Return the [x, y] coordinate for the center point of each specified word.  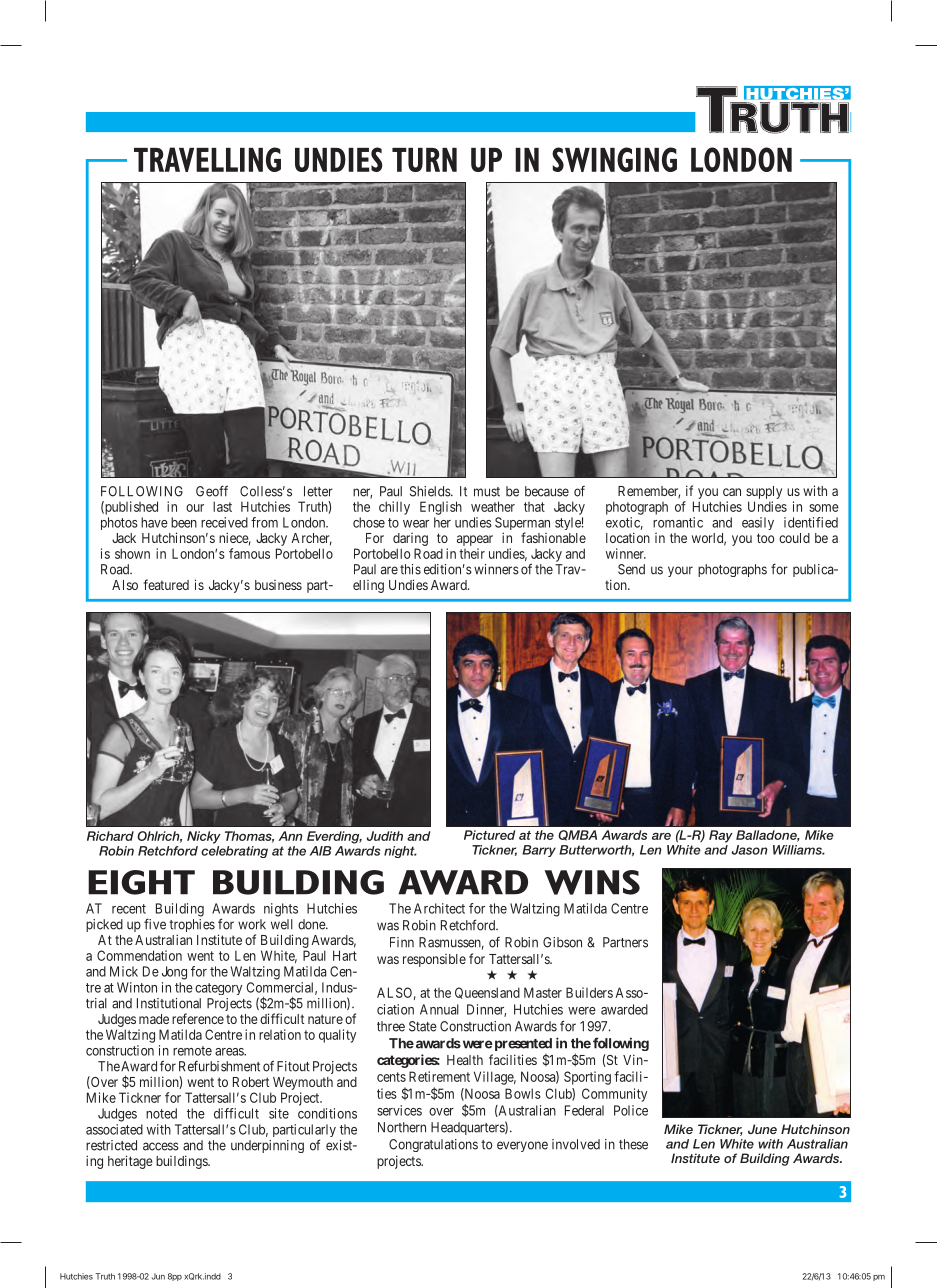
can [732, 492]
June [762, 1129]
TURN [424, 160]
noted [161, 1113]
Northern [402, 1127]
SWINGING [614, 159]
